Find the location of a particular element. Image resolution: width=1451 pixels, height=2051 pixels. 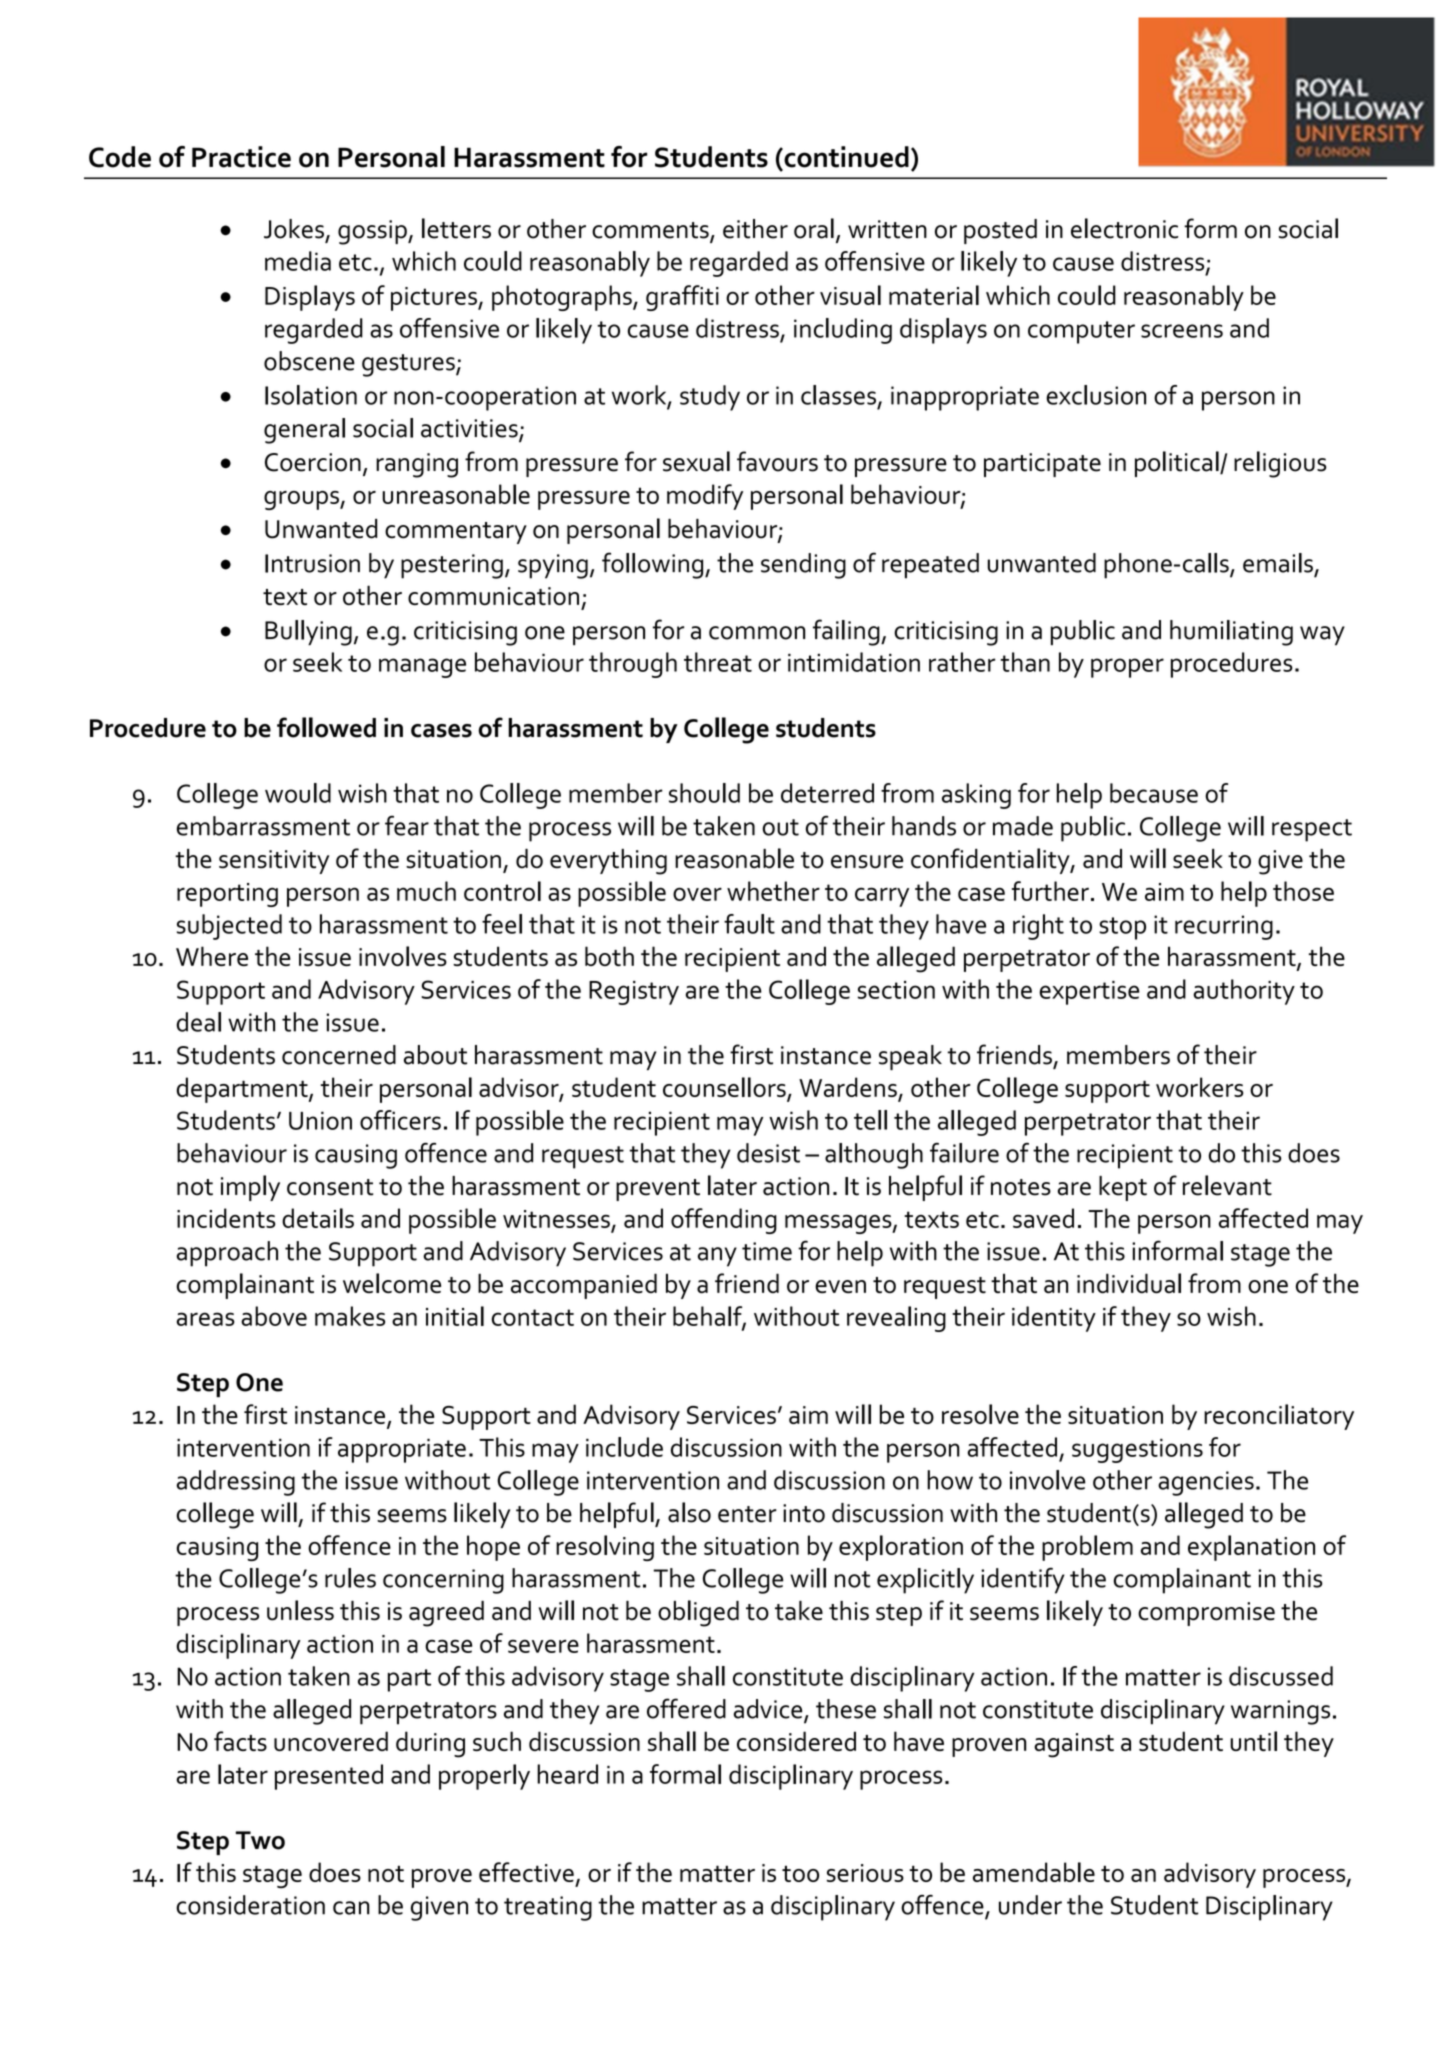

relevant is located at coordinates (1227, 1185).
